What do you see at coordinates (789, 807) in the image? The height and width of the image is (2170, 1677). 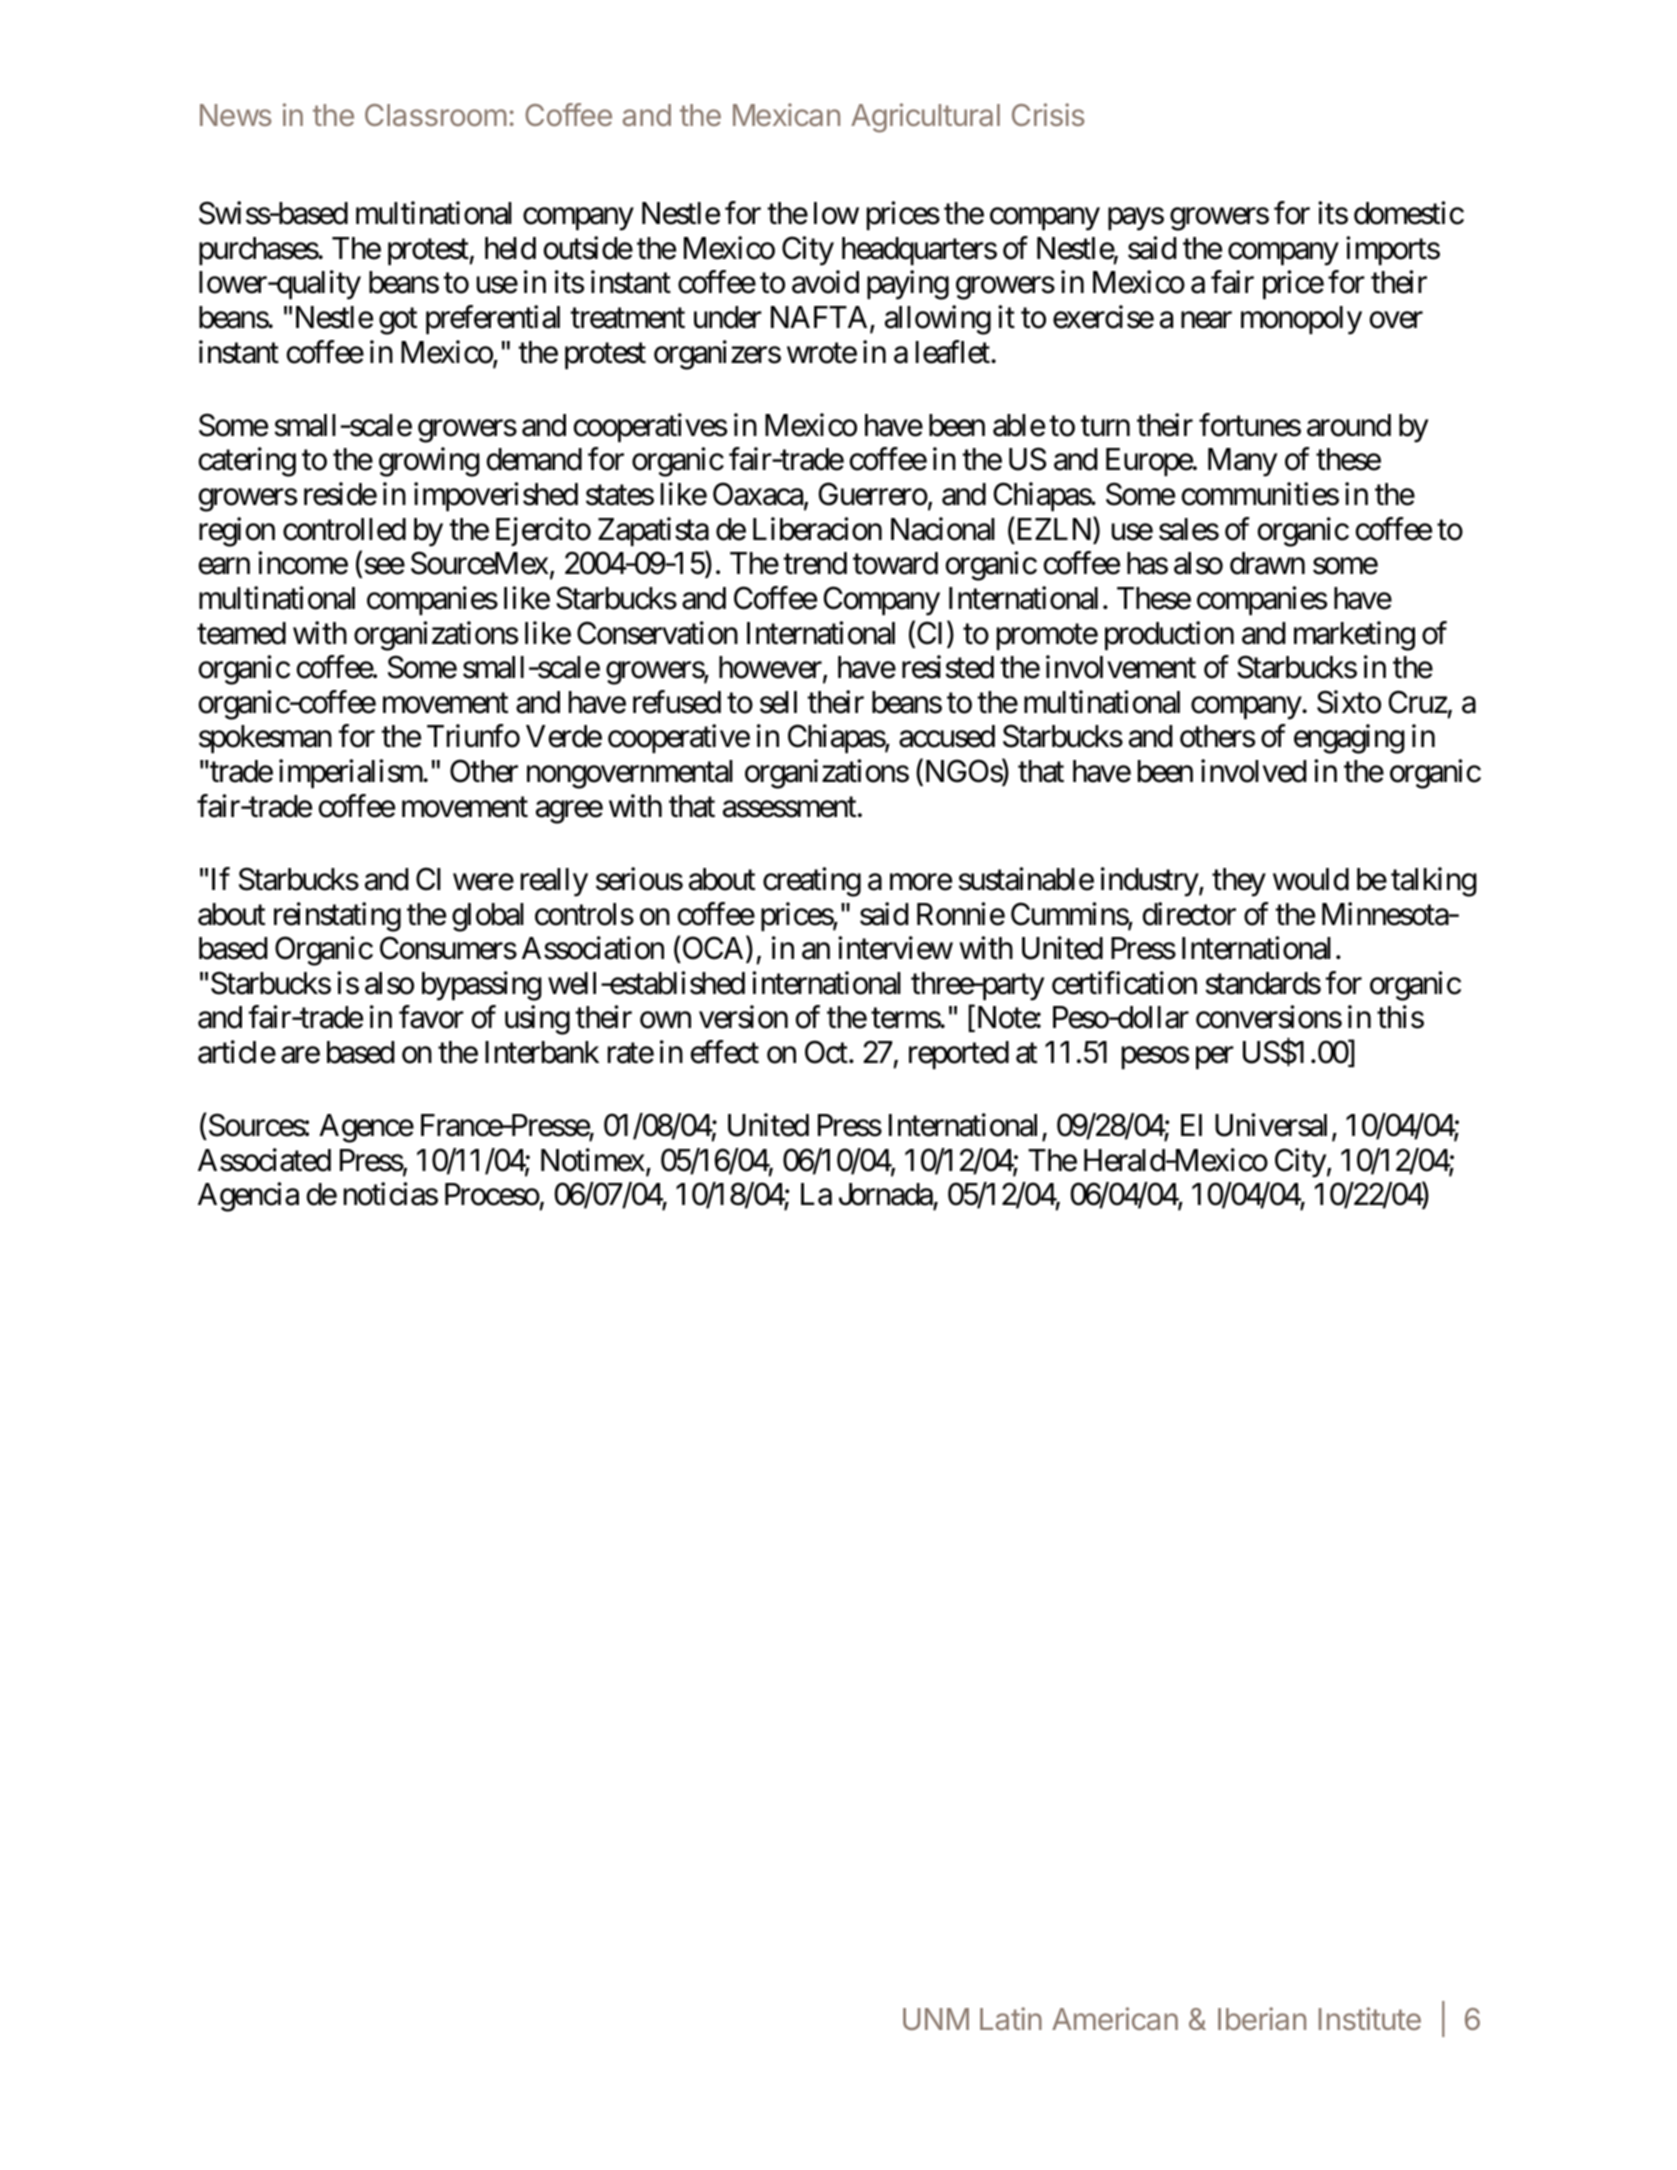 I see `assessment` at bounding box center [789, 807].
